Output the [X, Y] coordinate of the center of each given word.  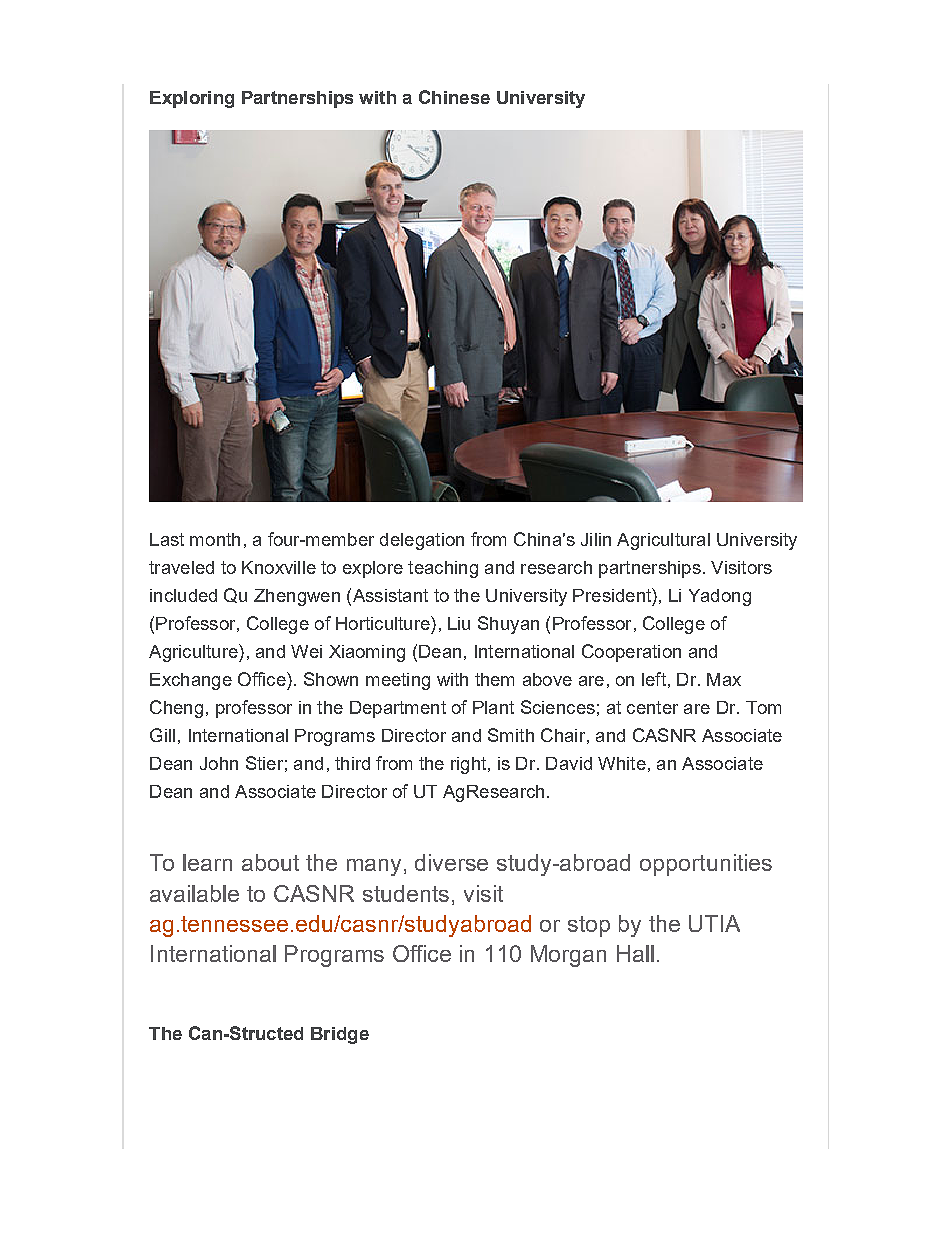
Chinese [454, 97]
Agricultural [663, 541]
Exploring [192, 99]
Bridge [340, 1035]
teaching [443, 569]
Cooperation [631, 653]
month [215, 539]
